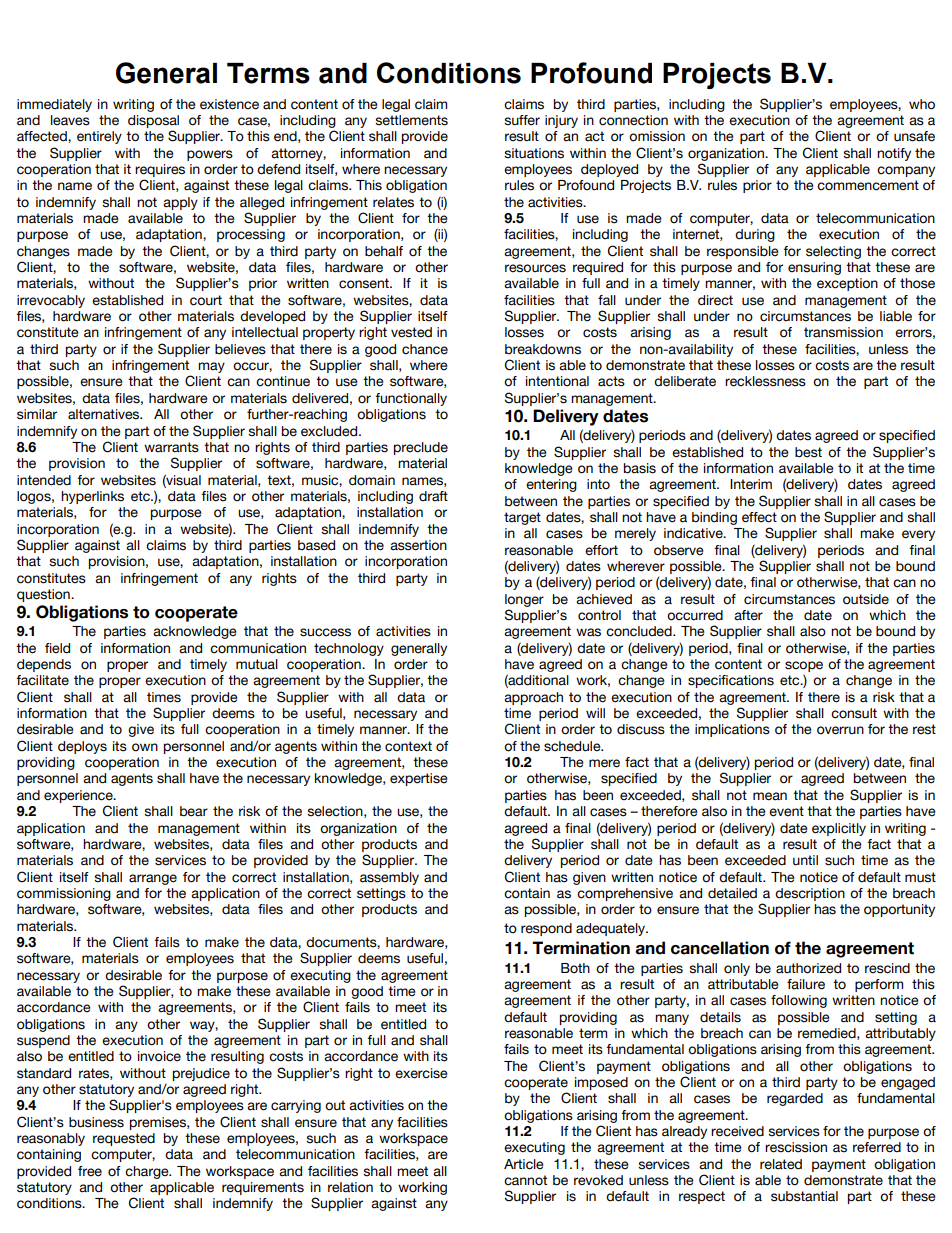 The image size is (952, 1233). I want to click on charge, so click(148, 1172).
